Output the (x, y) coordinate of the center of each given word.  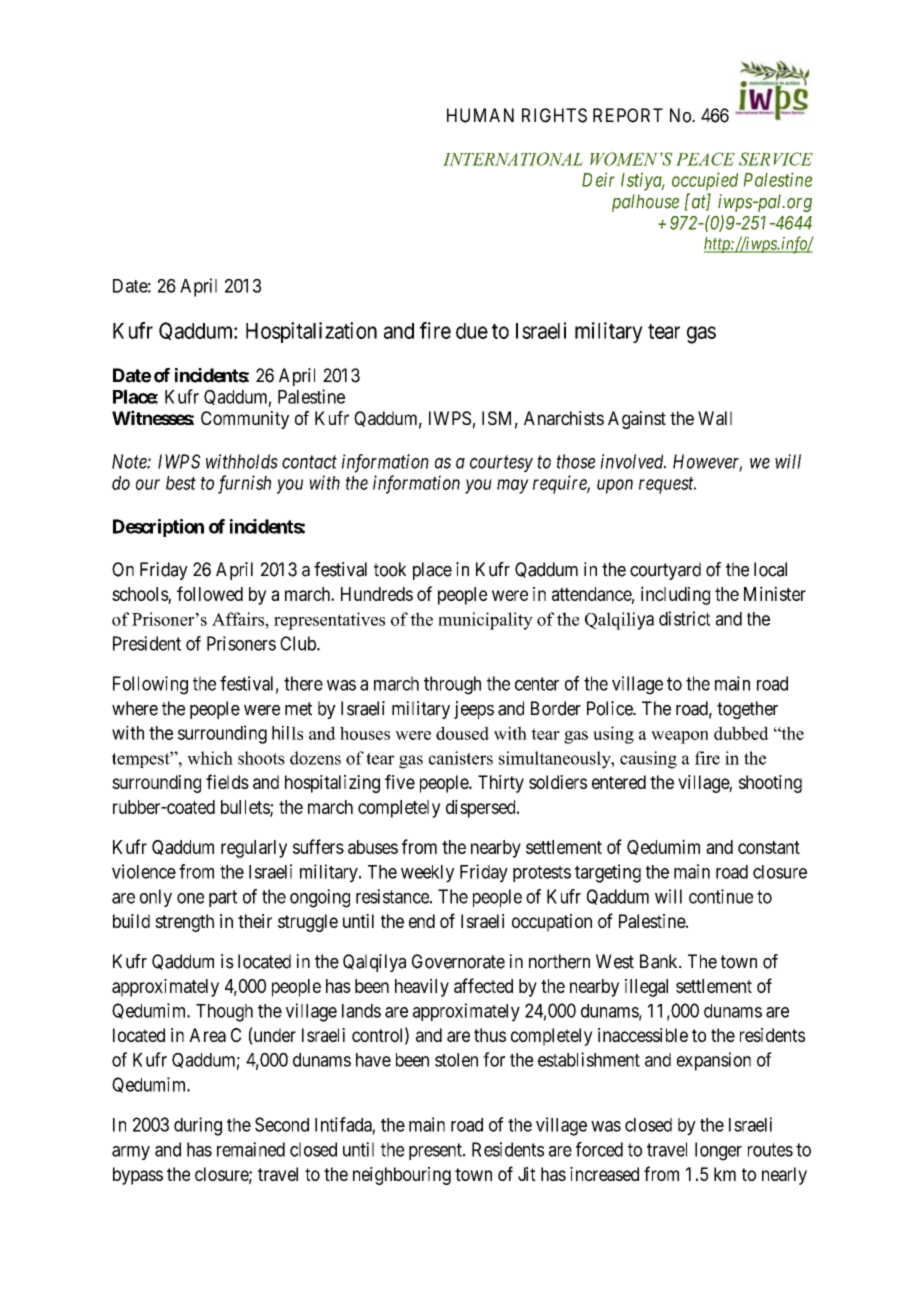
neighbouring (402, 1176)
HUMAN (480, 115)
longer (718, 1151)
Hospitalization (311, 332)
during (198, 1126)
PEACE (705, 159)
